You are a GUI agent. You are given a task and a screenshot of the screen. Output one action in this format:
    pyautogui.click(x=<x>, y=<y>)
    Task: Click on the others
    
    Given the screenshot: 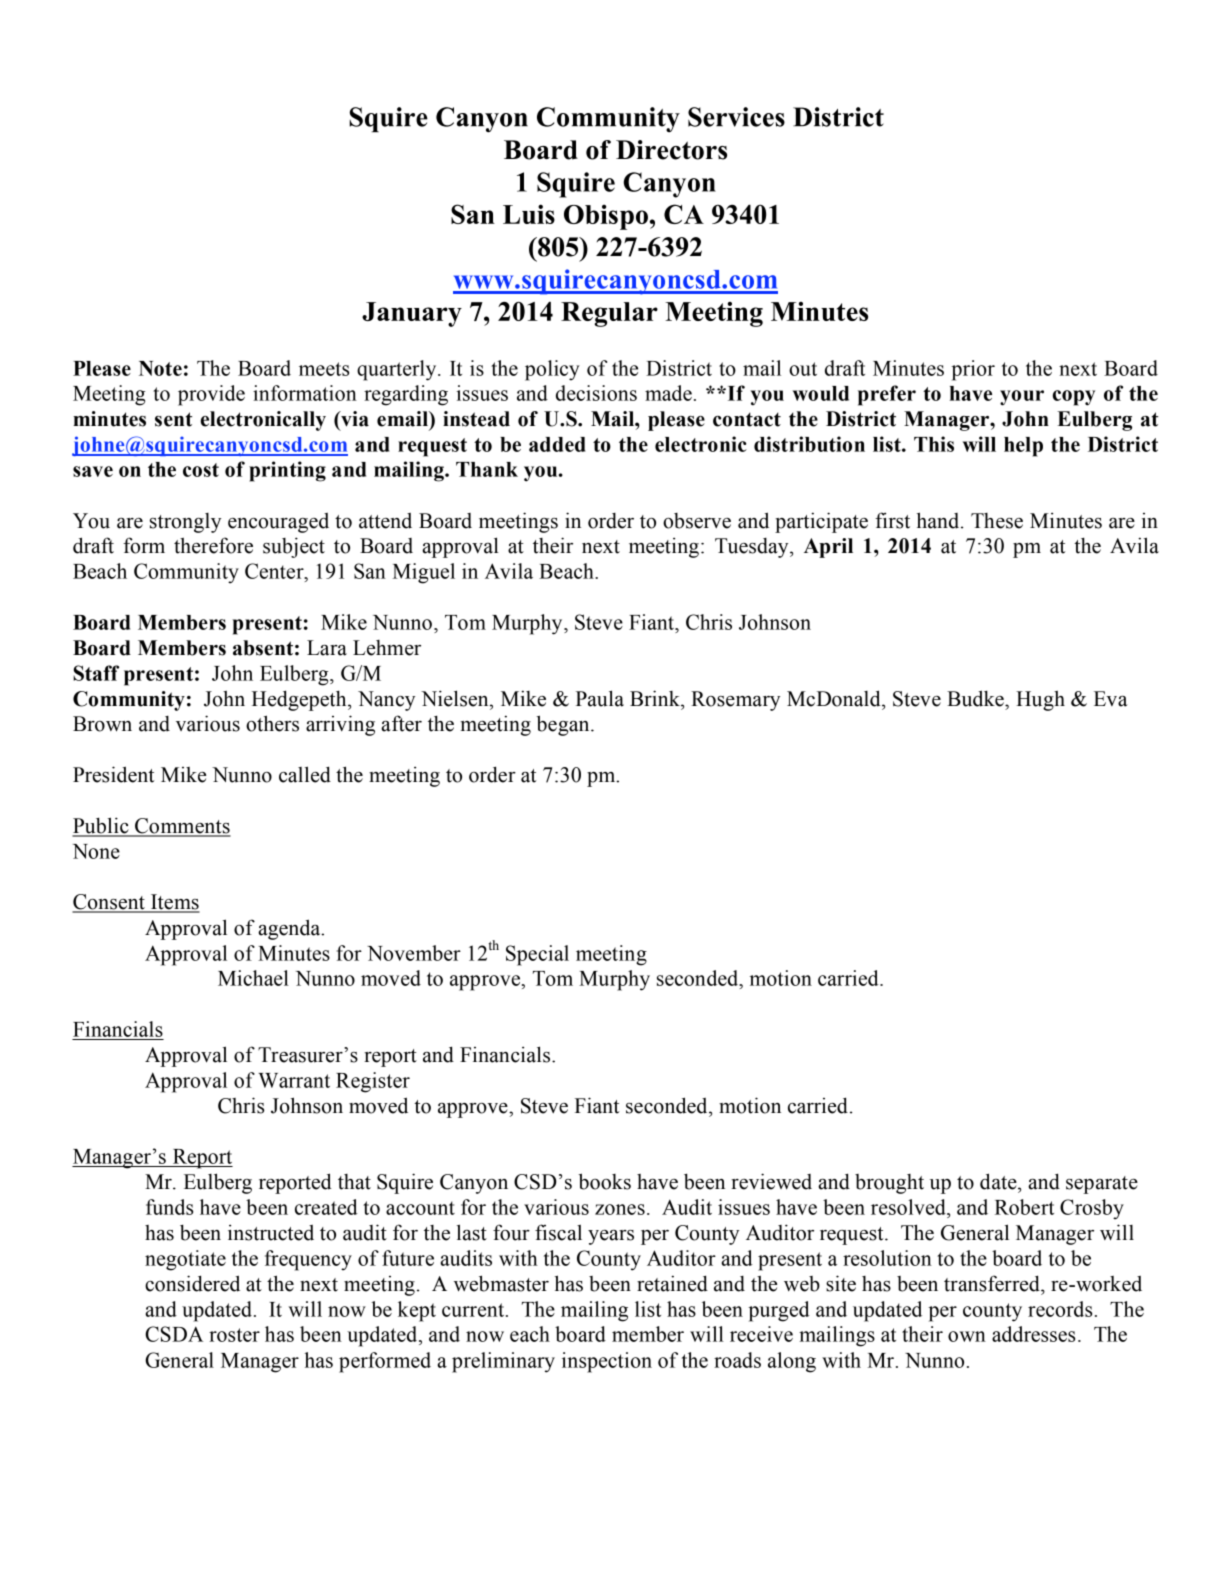 What is the action you would take?
    pyautogui.click(x=272, y=723)
